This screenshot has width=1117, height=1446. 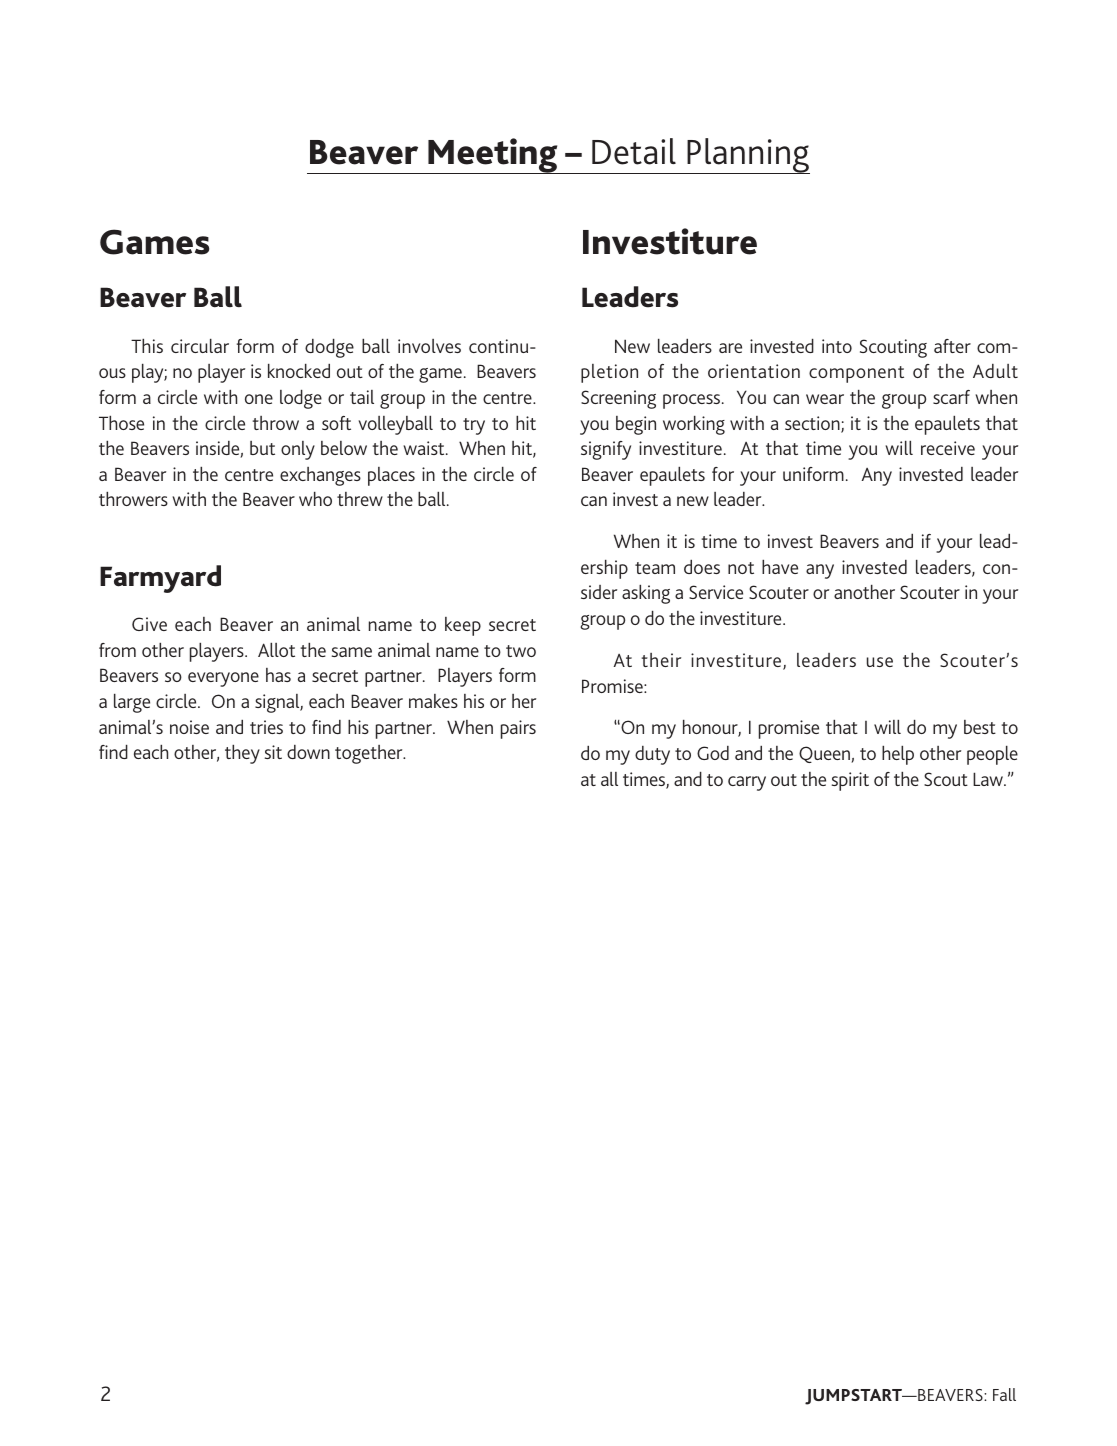 What do you see at coordinates (518, 729) in the screenshot?
I see `pairs` at bounding box center [518, 729].
